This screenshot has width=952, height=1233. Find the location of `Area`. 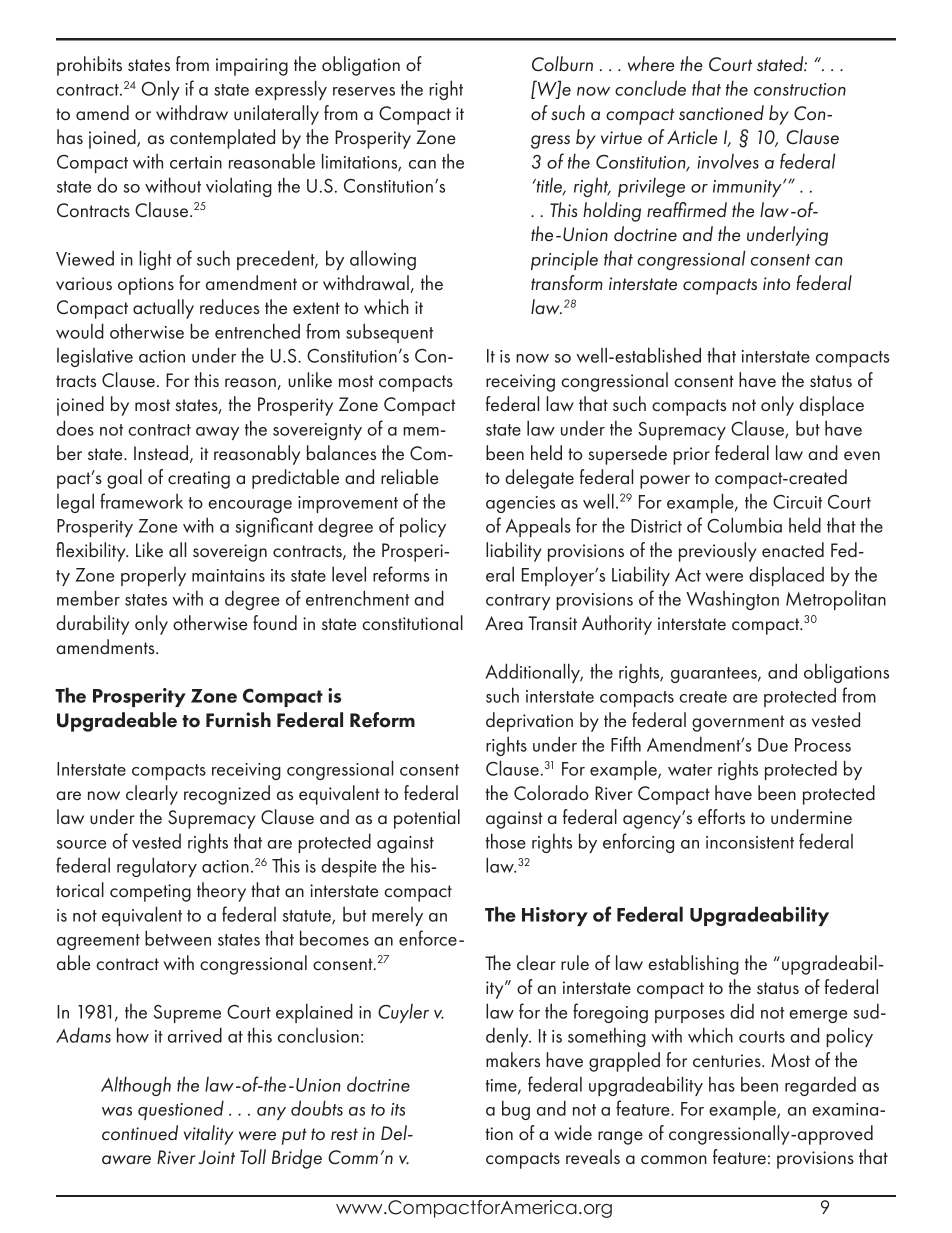

Area is located at coordinates (504, 623).
